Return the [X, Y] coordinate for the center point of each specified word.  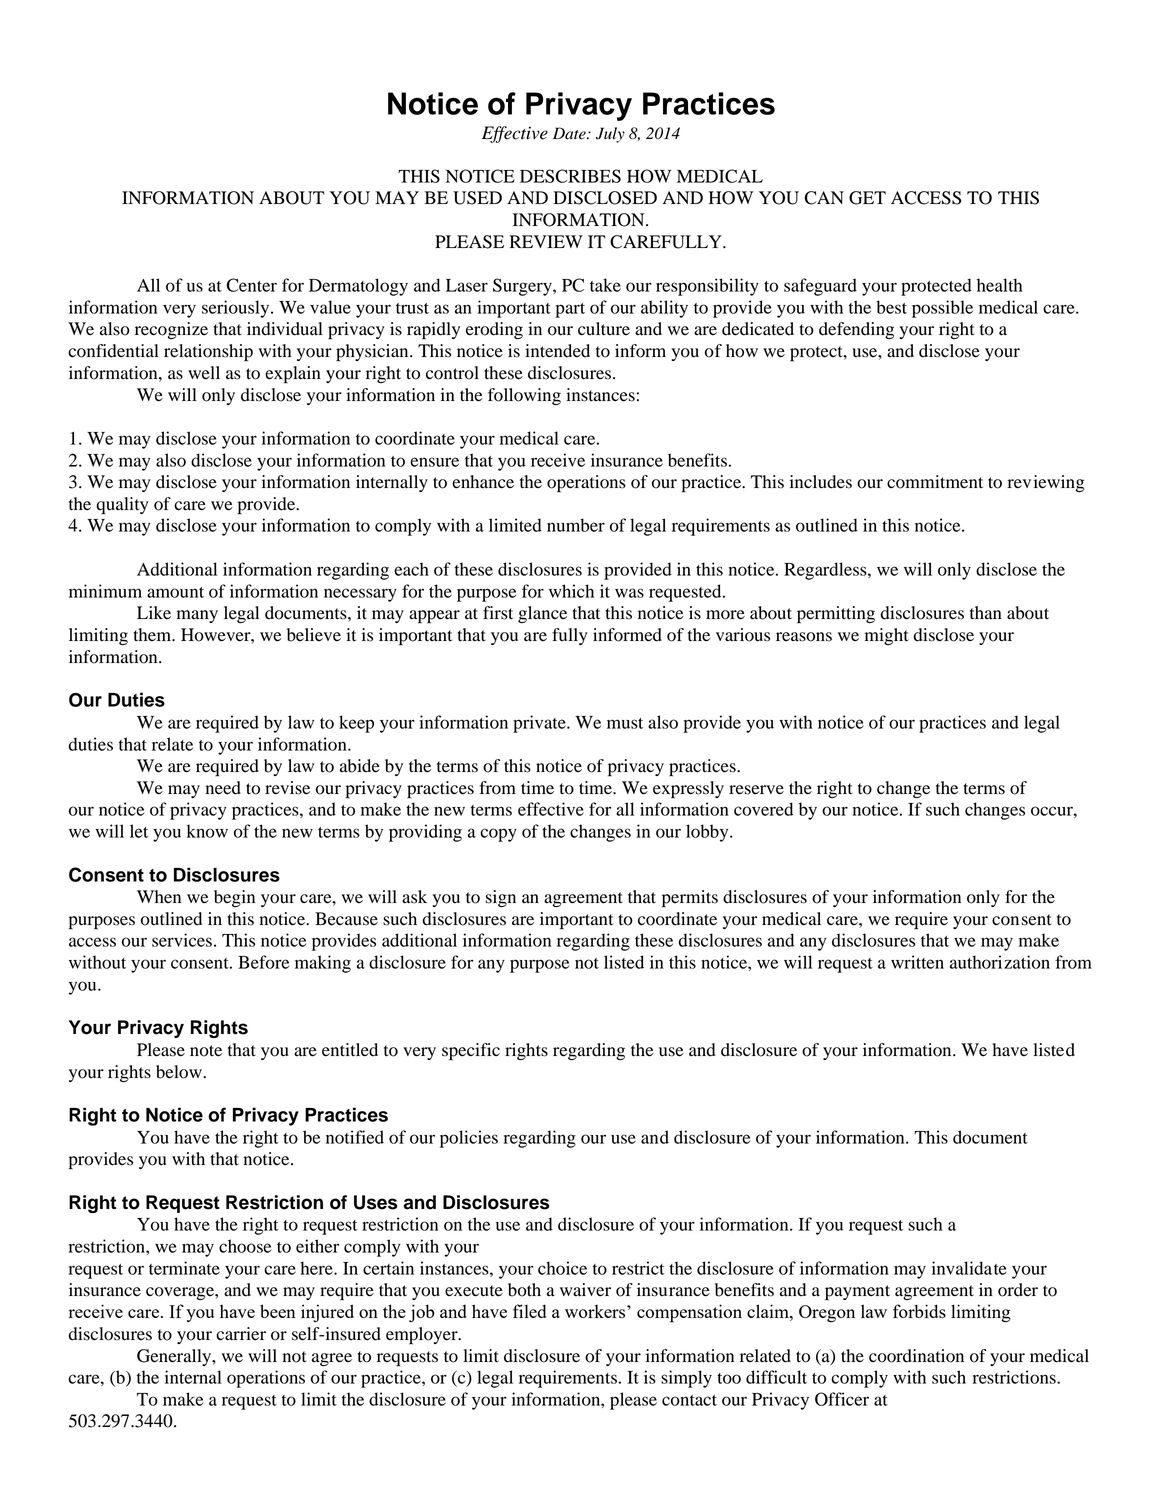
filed [529, 1311]
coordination [916, 1356]
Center [252, 285]
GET [867, 198]
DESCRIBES [570, 176]
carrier [241, 1334]
